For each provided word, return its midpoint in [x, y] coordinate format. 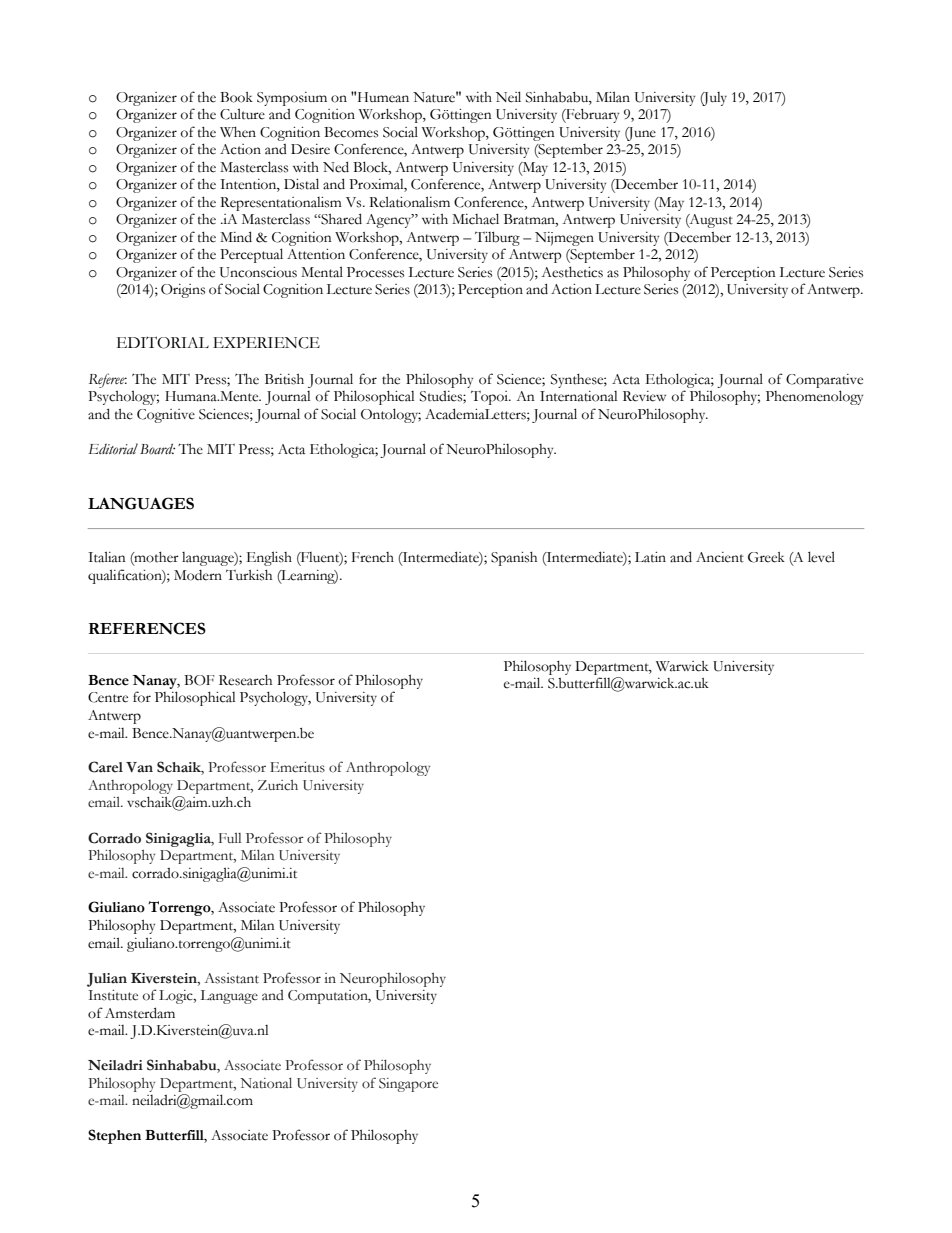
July [713, 99]
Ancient [720, 557]
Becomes [351, 132]
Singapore [408, 1085]
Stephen [114, 1136]
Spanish [514, 558]
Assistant [231, 978]
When [238, 132]
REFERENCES [147, 628]
